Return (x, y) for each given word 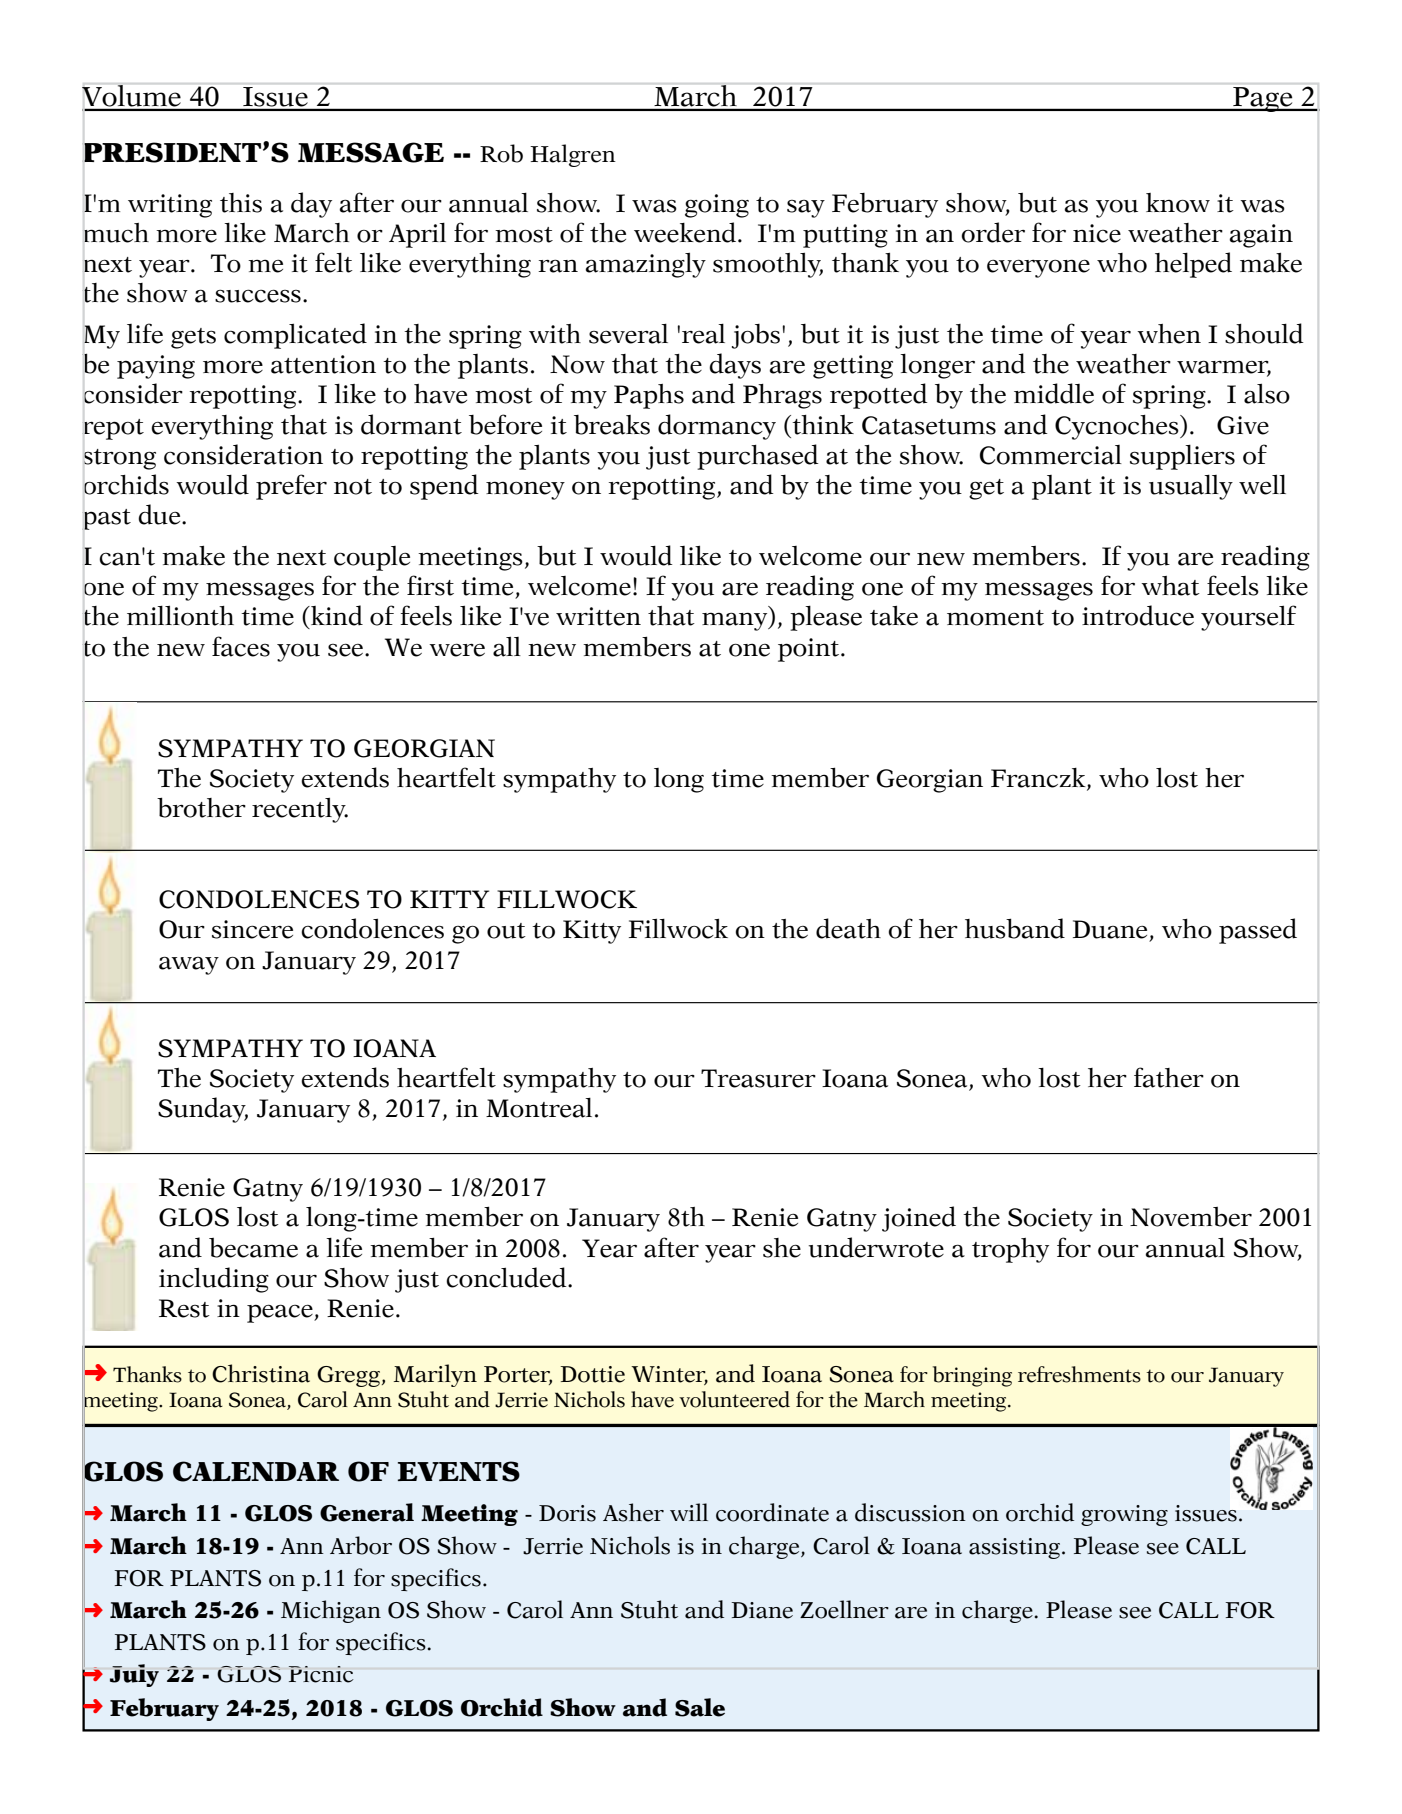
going (717, 206)
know (1178, 203)
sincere (252, 929)
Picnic (321, 1674)
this (241, 203)
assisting (1014, 1548)
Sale (700, 1707)
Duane (1110, 929)
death (848, 928)
